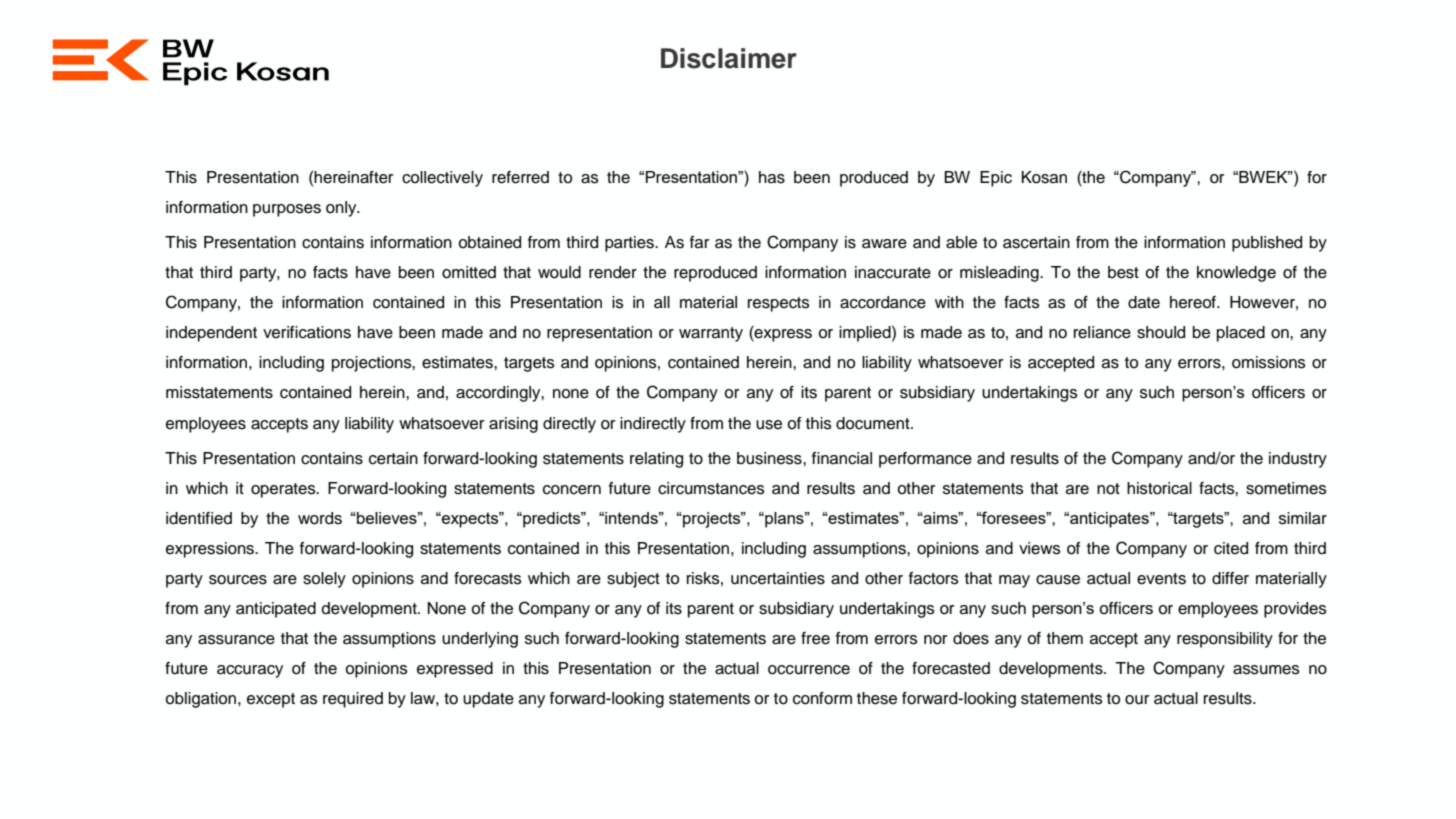 Image resolution: width=1456 pixels, height=819 pixels. What do you see at coordinates (729, 58) in the screenshot?
I see `Disclaimer` at bounding box center [729, 58].
